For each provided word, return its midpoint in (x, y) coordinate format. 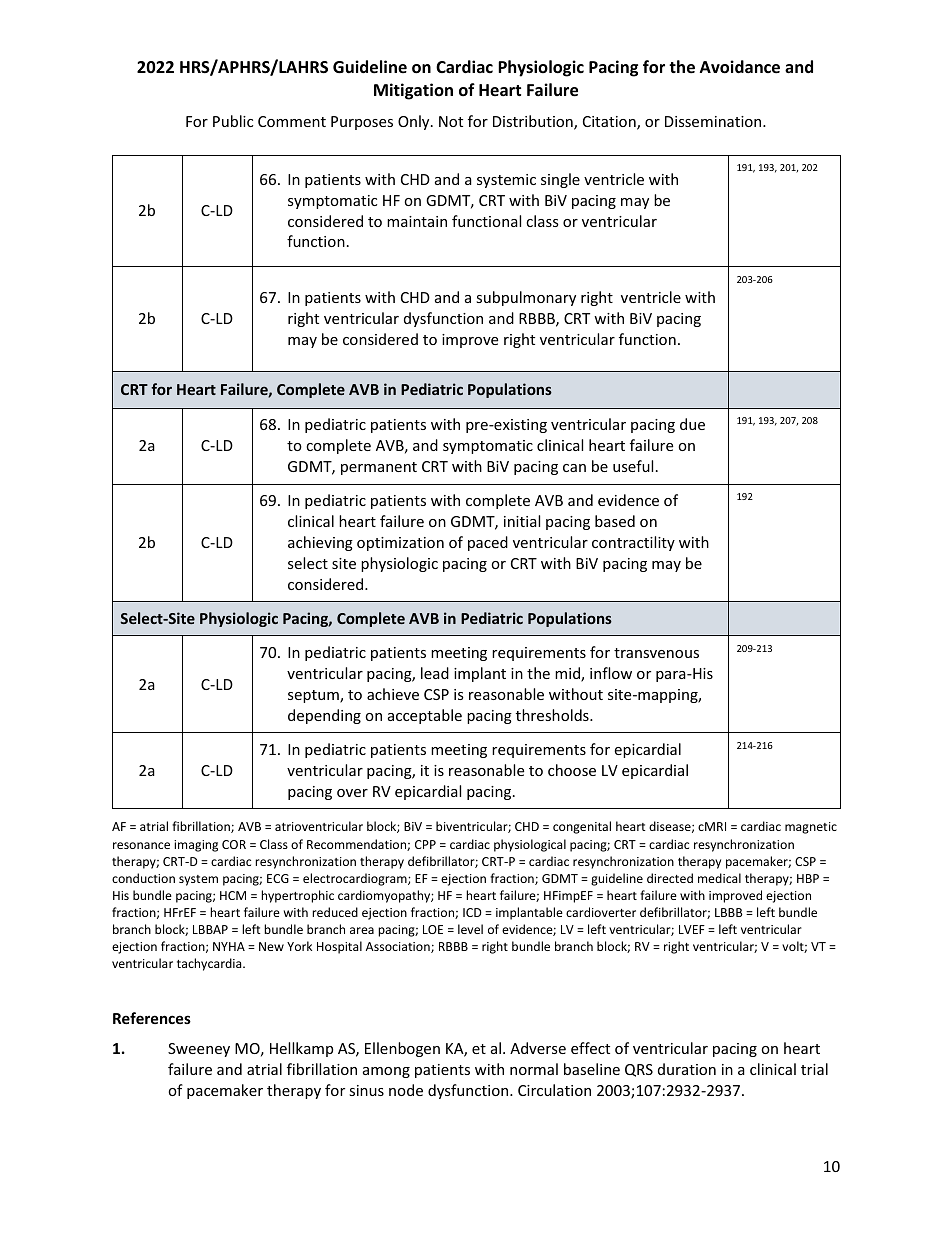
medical (719, 878)
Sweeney (199, 1050)
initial (522, 521)
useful (633, 466)
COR (234, 844)
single (560, 180)
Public (233, 121)
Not (451, 121)
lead (435, 673)
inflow (611, 673)
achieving (320, 543)
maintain (417, 221)
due (692, 424)
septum (314, 696)
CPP (425, 844)
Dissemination (714, 121)
